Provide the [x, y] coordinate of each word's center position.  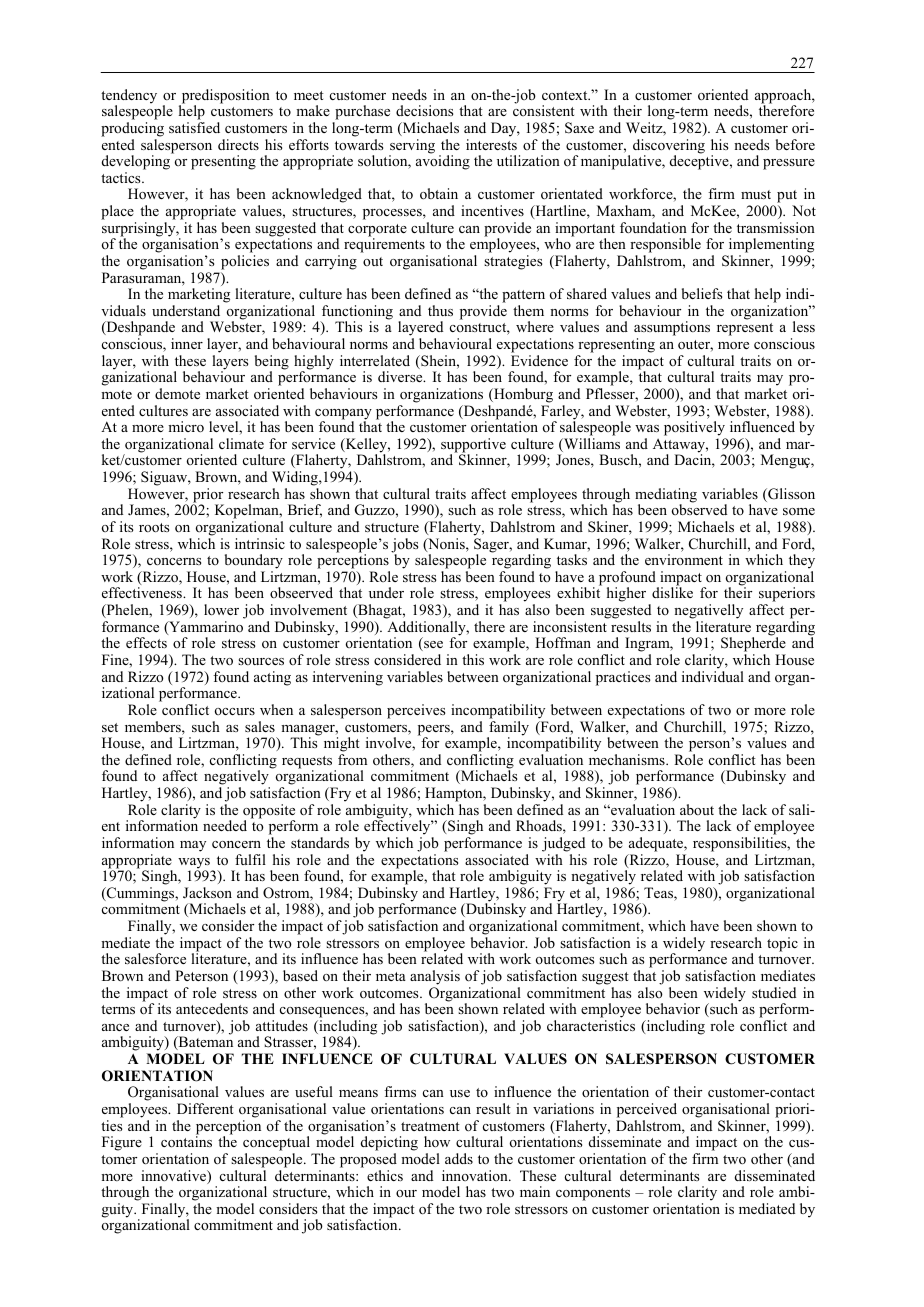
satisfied [194, 127]
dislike [672, 592]
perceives [416, 711]
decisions [424, 110]
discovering [669, 147]
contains [186, 1141]
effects [146, 642]
